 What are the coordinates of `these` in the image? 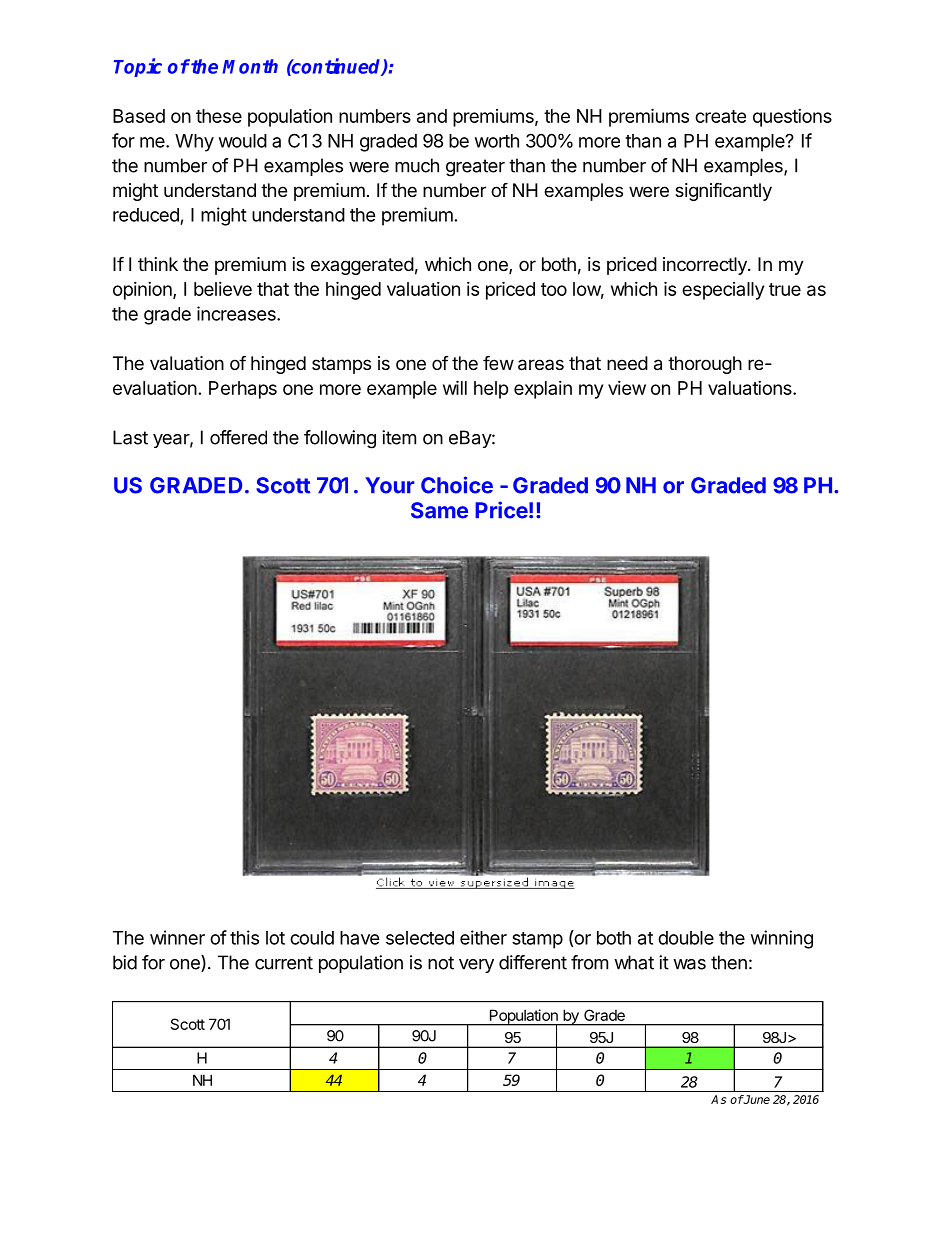 It's located at (219, 116).
